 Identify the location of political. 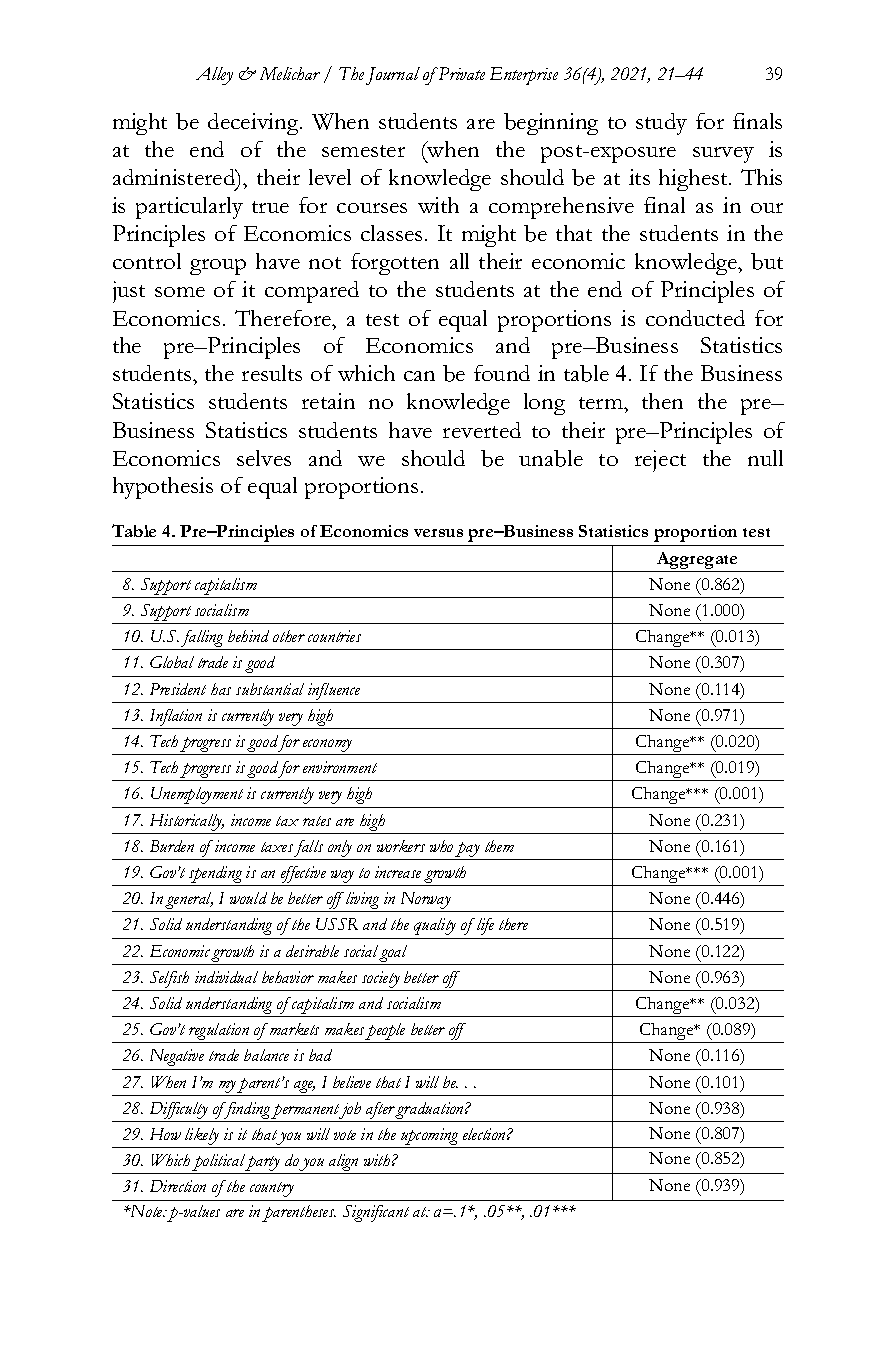
(219, 1164).
